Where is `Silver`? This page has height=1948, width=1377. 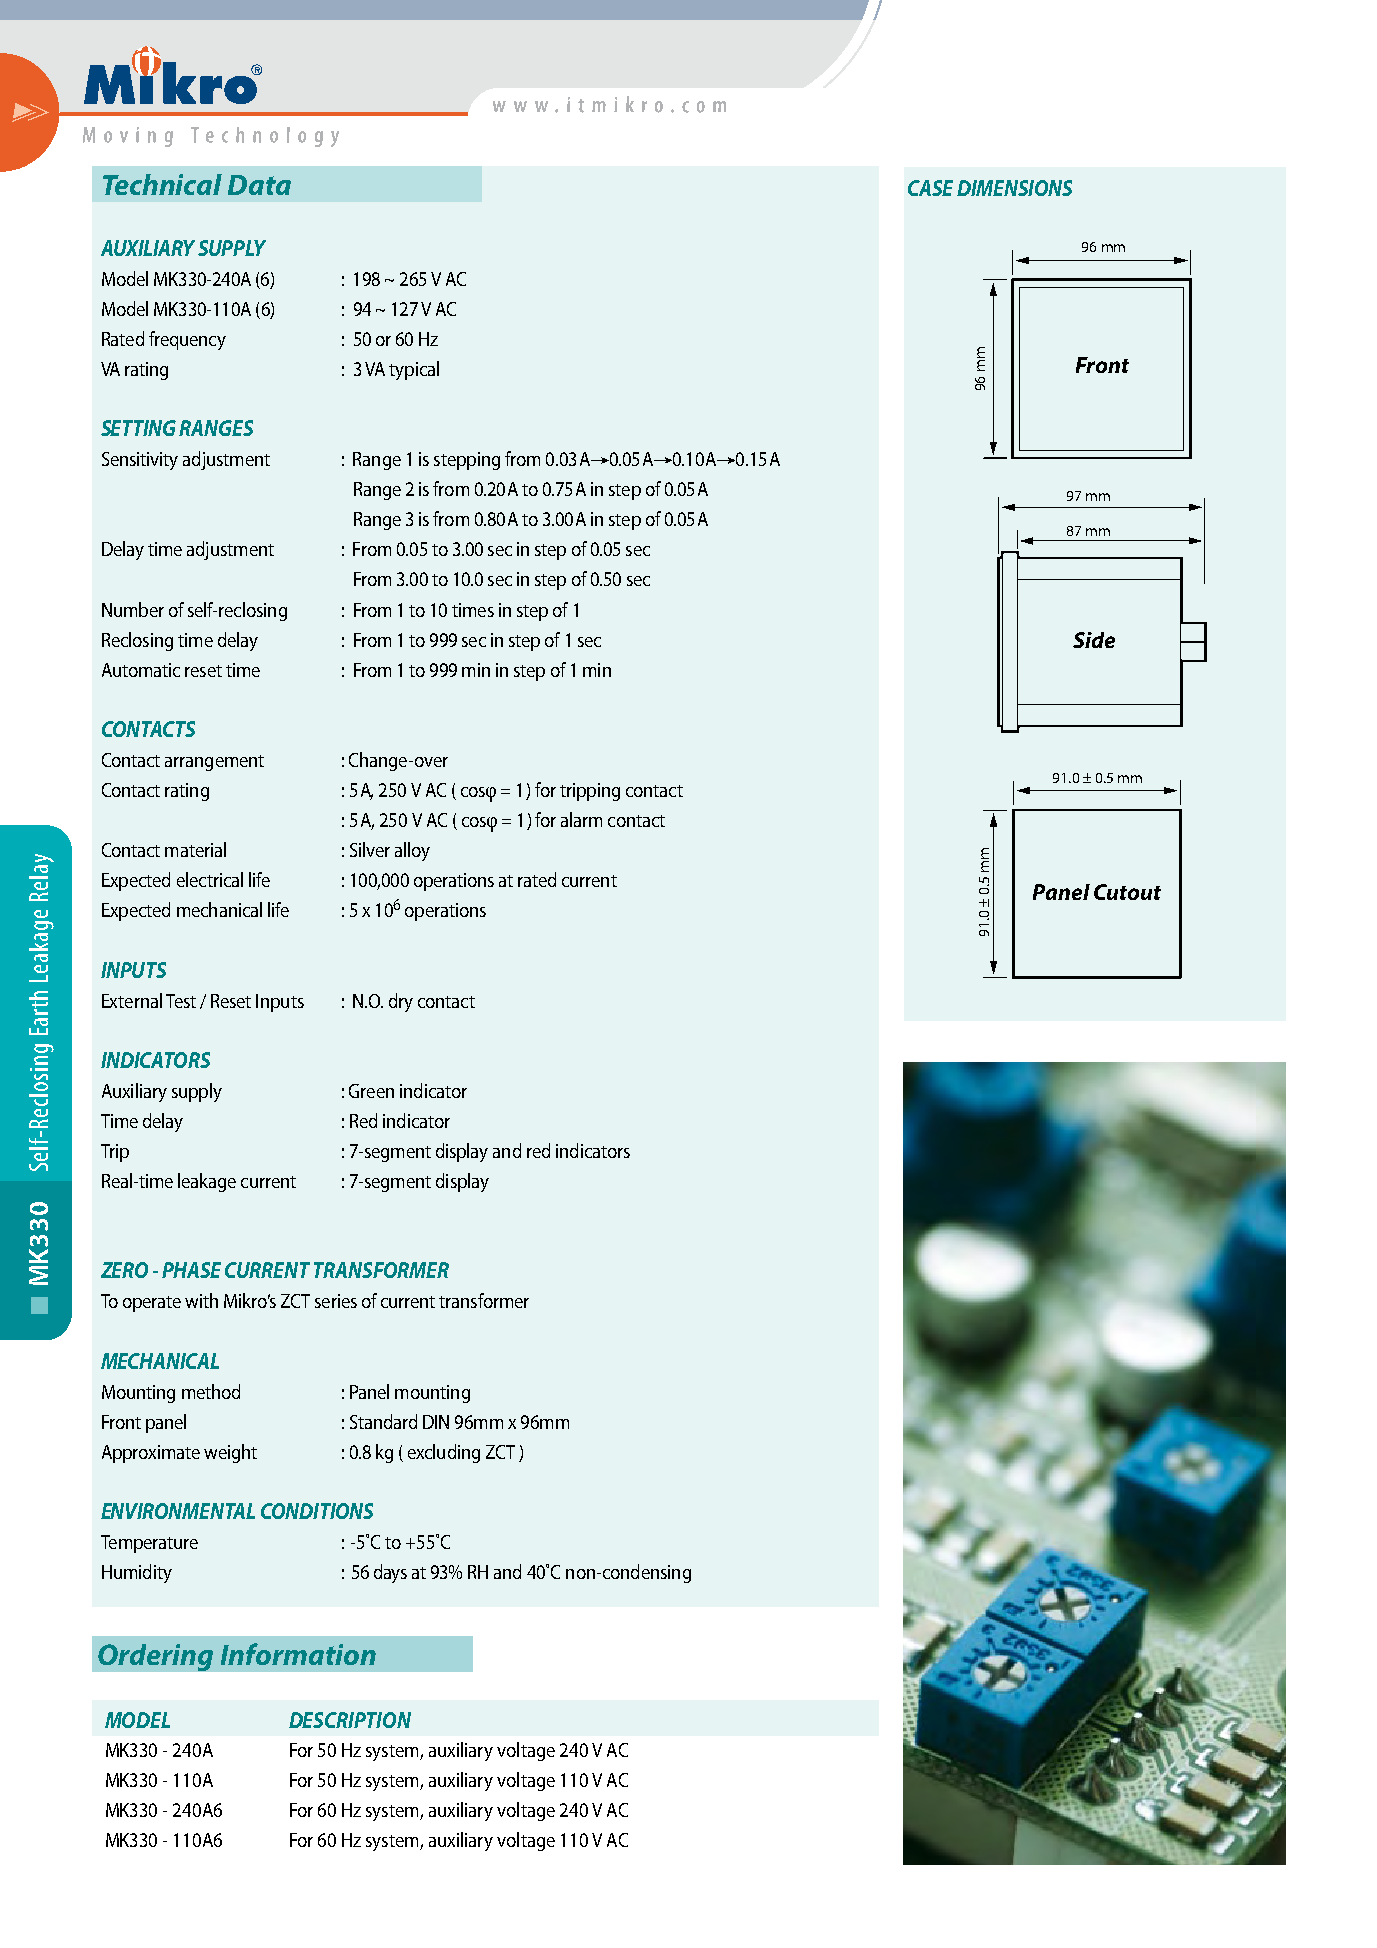
Silver is located at coordinates (370, 849).
